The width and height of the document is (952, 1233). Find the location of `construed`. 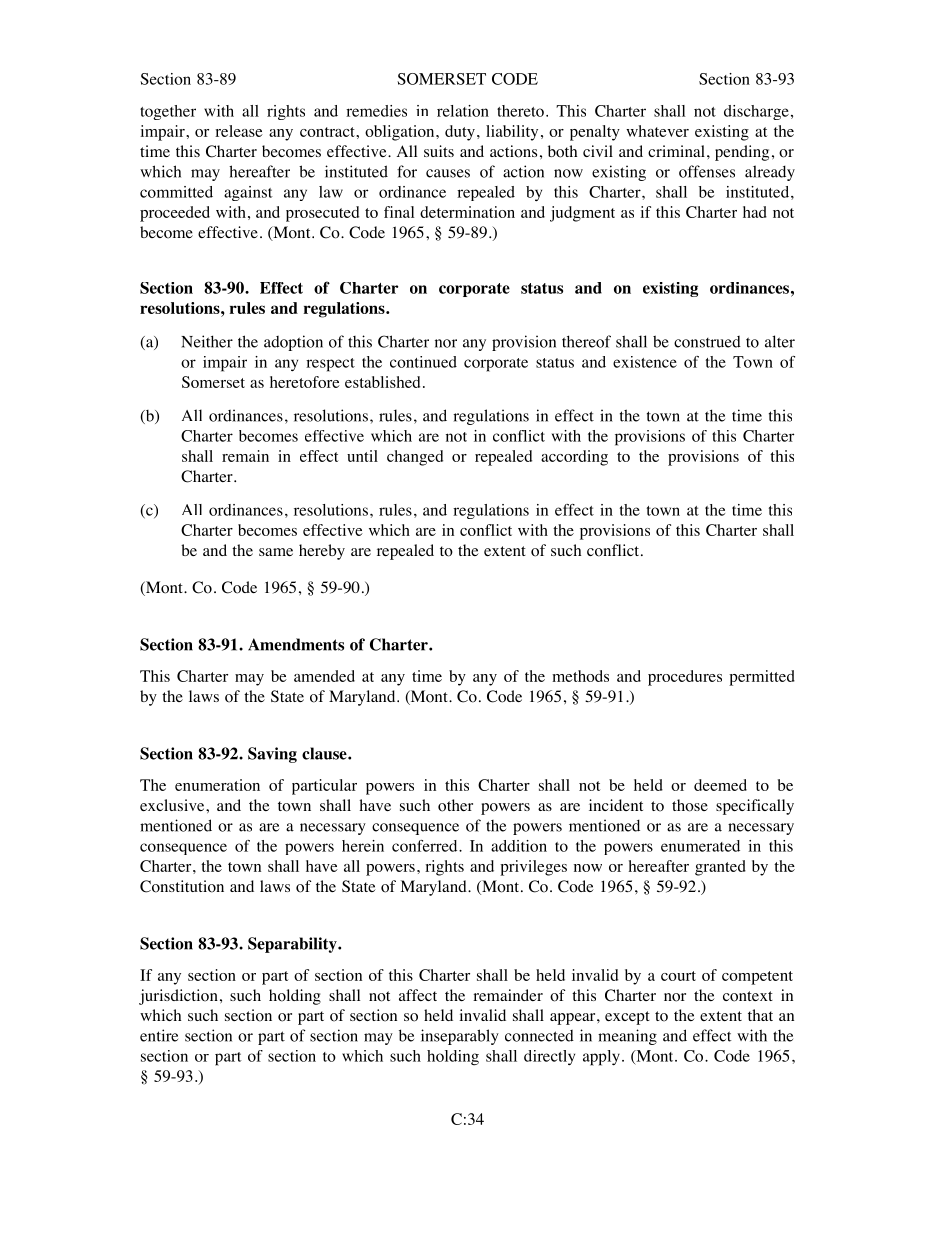

construed is located at coordinates (707, 342).
